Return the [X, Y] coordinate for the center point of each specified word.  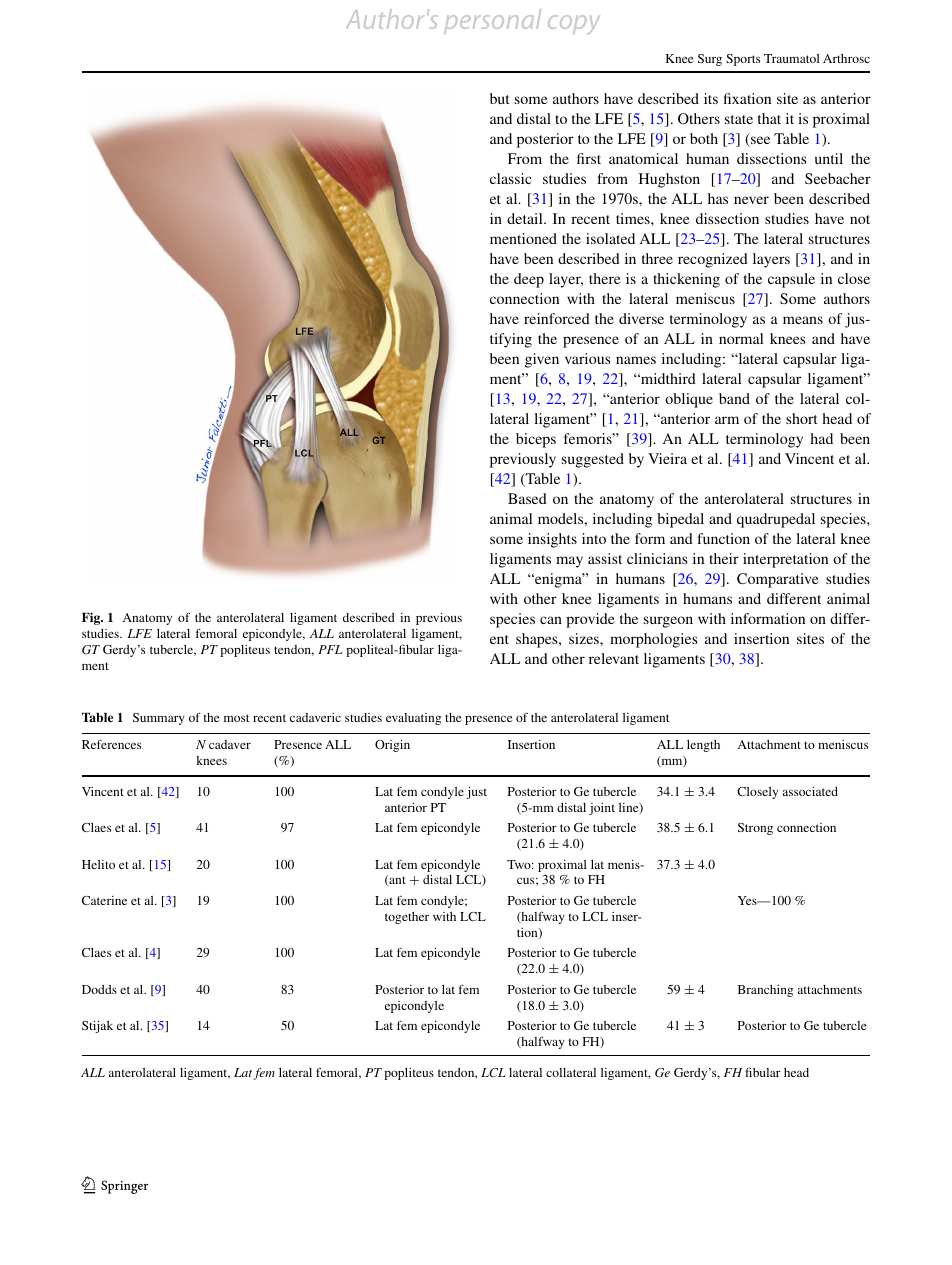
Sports [743, 60]
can [551, 620]
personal [492, 21]
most [236, 718]
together [407, 918]
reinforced [557, 318]
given [542, 360]
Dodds [99, 989]
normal [741, 338]
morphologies [654, 640]
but [500, 98]
